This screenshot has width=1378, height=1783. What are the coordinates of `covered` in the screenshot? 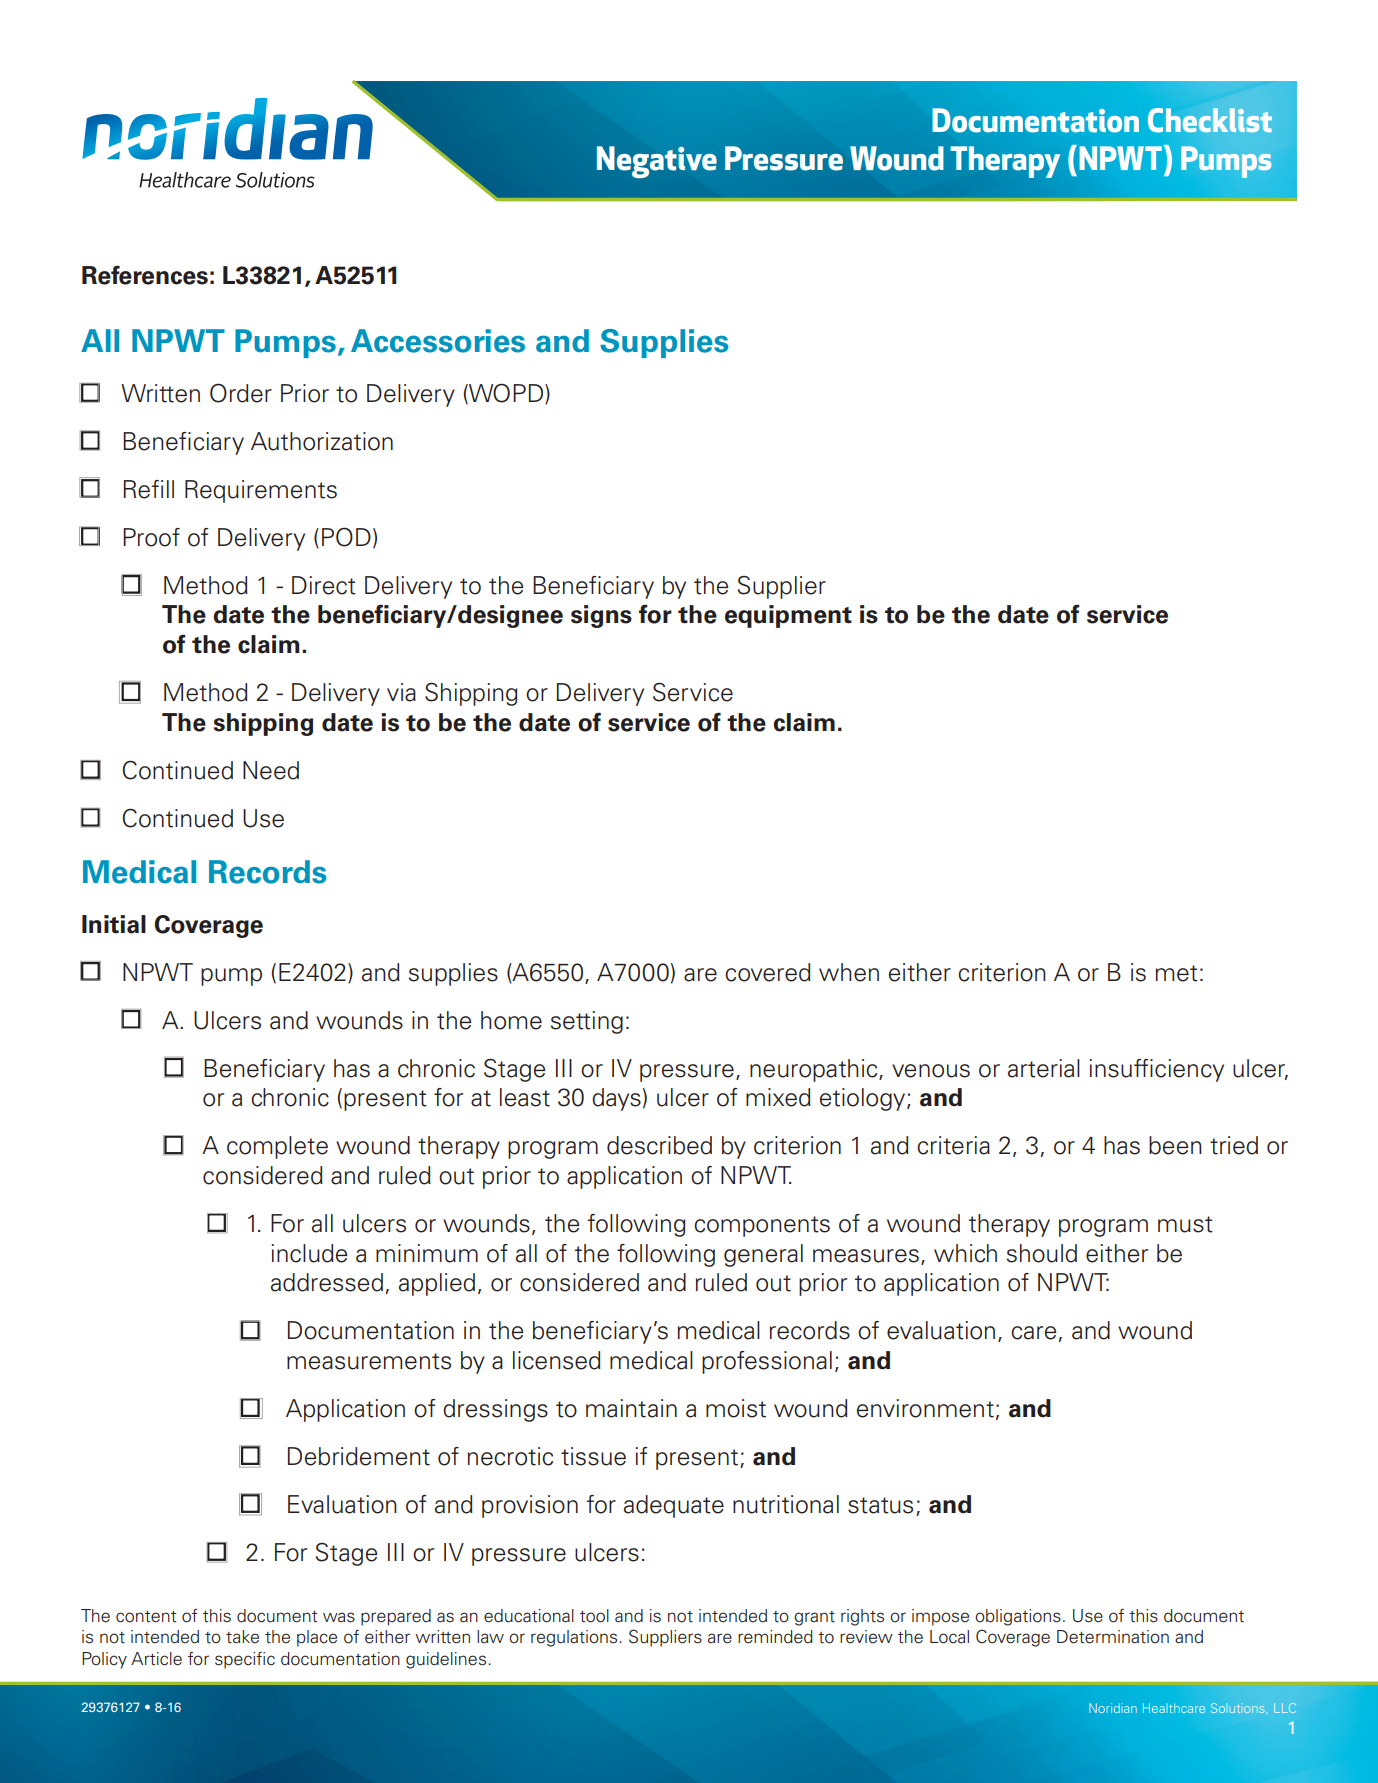 It's located at (768, 972).
